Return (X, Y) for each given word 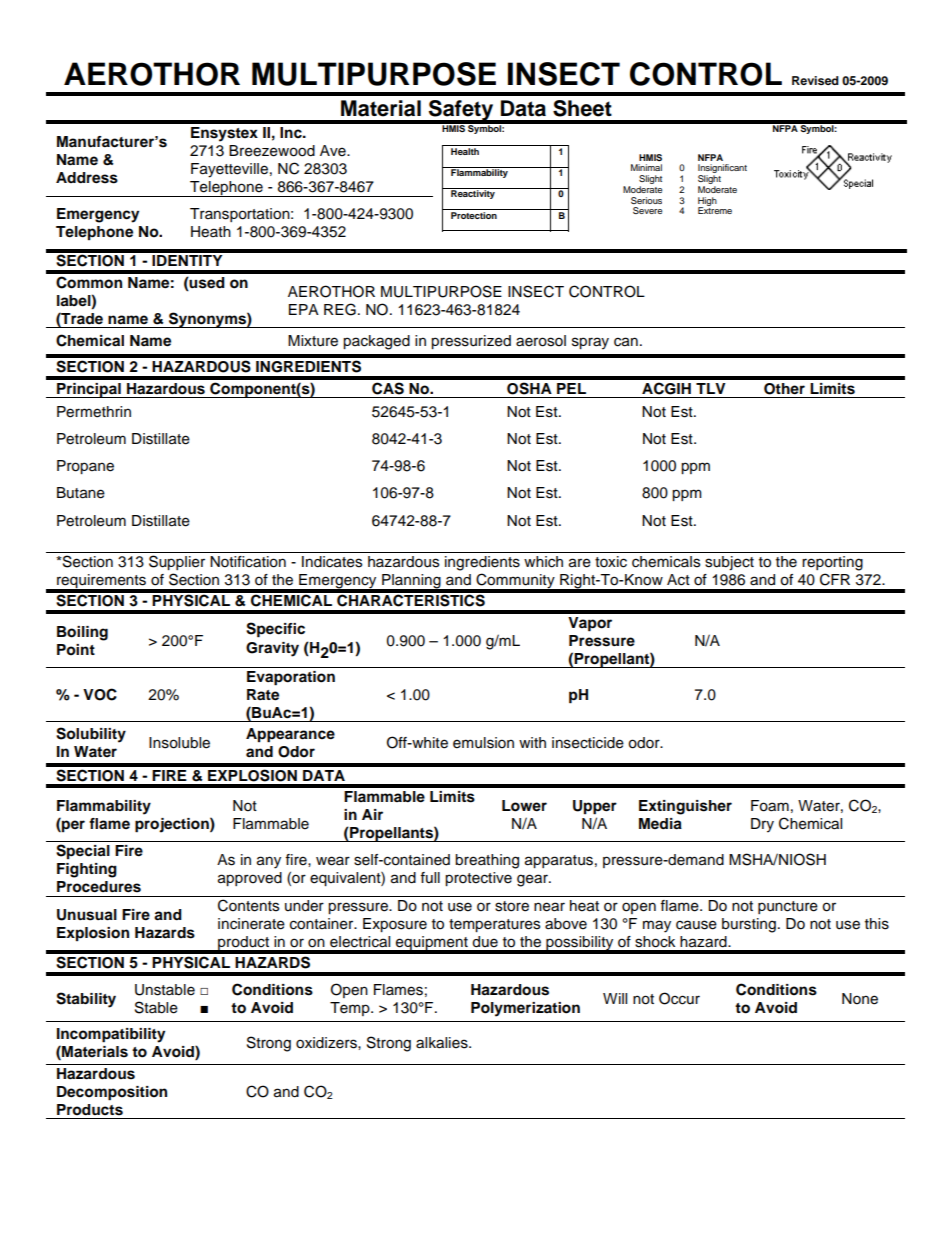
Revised (815, 80)
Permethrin (94, 412)
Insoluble (179, 743)
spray (590, 343)
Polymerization (525, 1009)
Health (465, 151)
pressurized (471, 342)
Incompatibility (111, 1035)
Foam (770, 806)
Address (87, 178)
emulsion (483, 743)
